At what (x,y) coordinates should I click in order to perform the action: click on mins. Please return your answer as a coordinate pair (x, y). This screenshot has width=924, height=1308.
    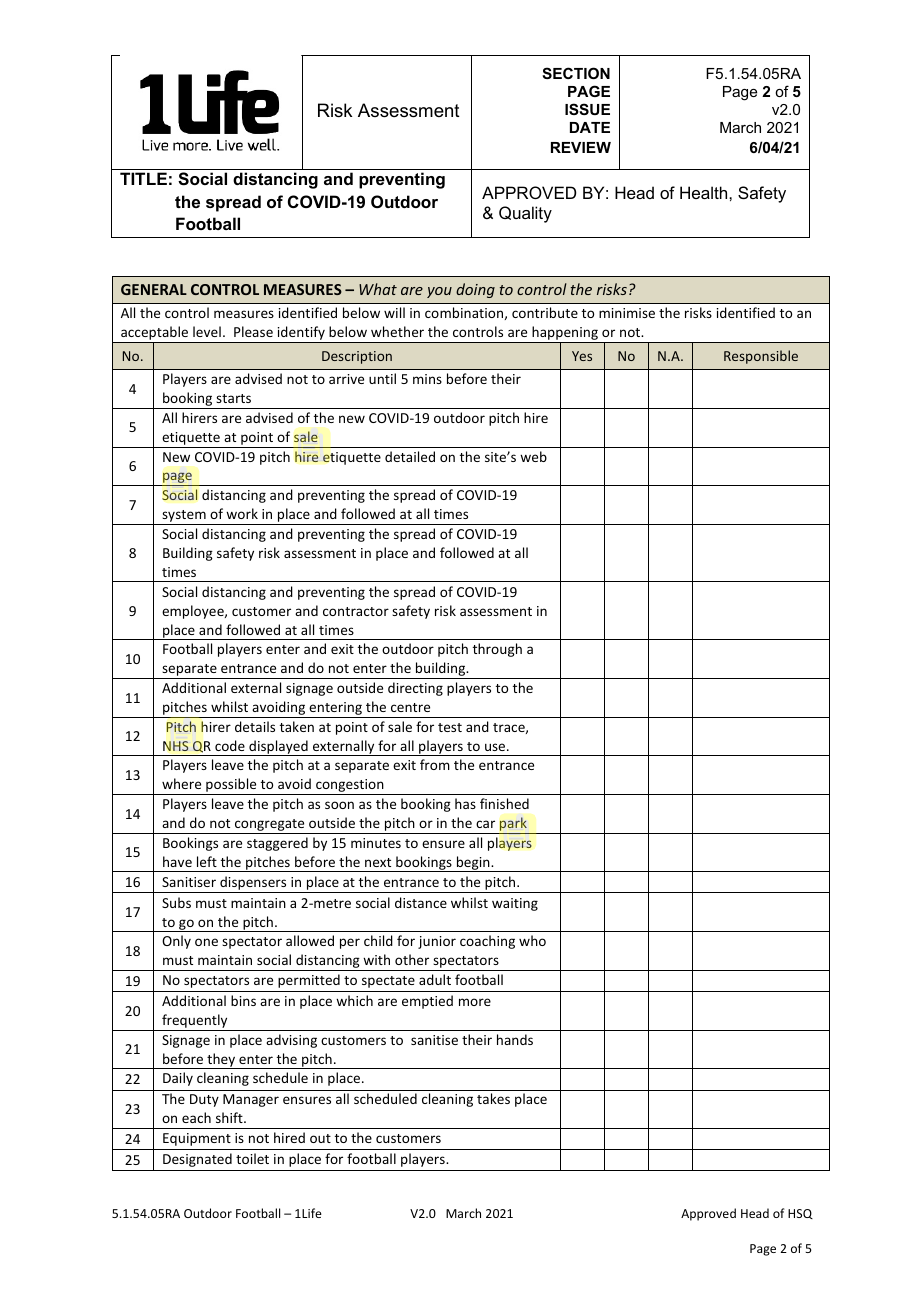
    Looking at the image, I should click on (427, 379).
